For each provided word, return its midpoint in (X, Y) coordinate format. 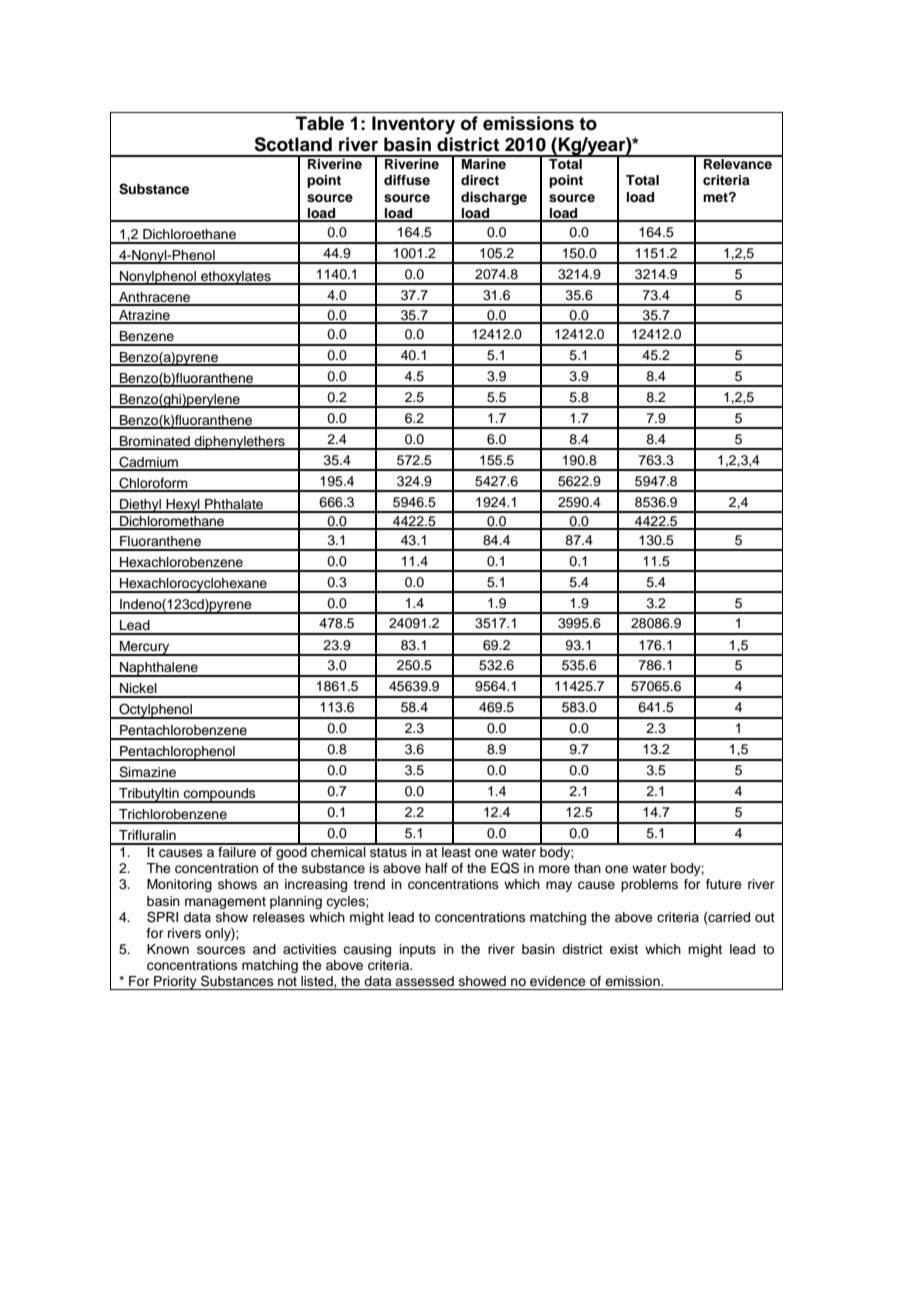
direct (480, 180)
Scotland (293, 144)
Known (168, 949)
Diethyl (140, 506)
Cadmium (148, 463)
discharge (494, 198)
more (554, 869)
